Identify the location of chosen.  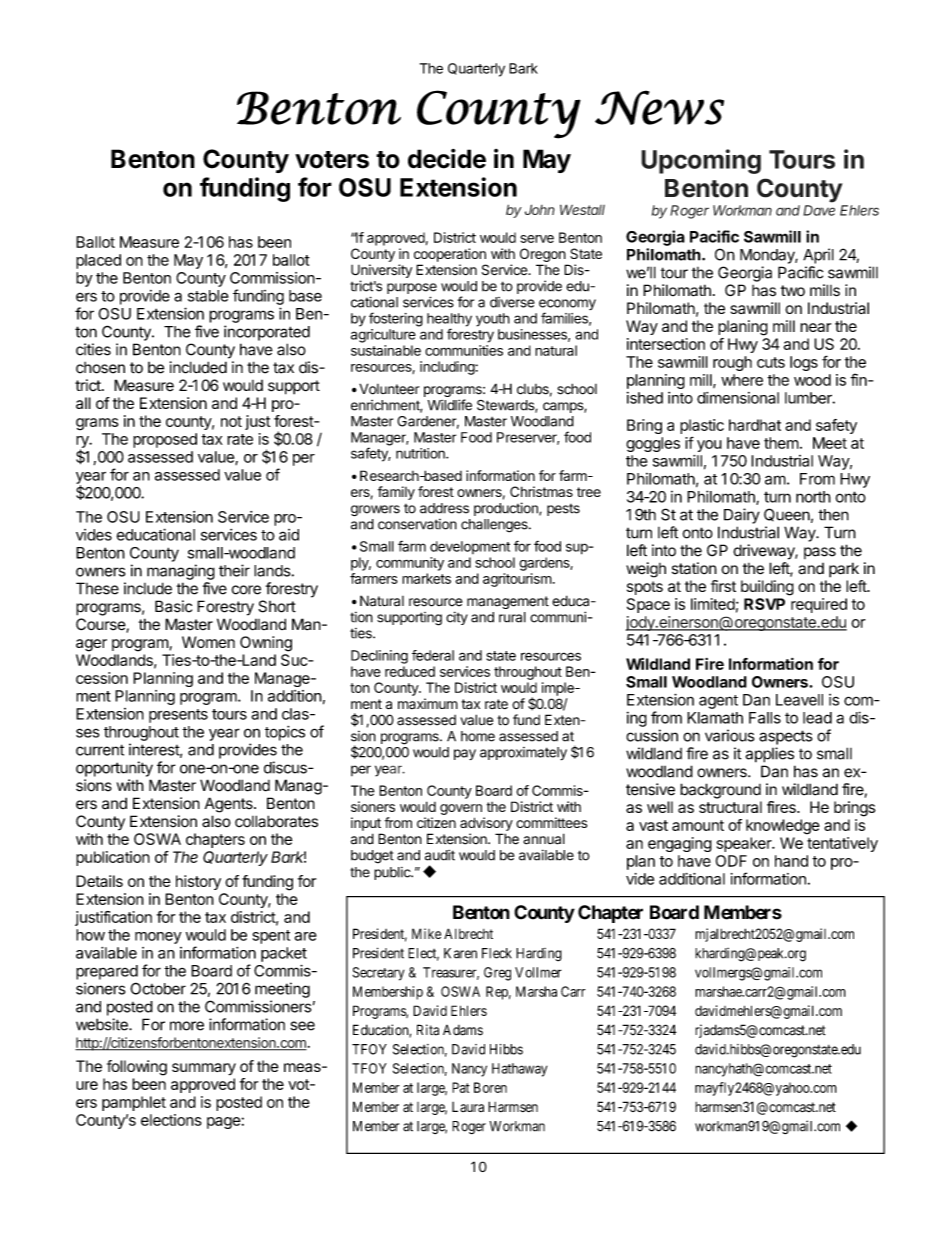
(100, 368).
